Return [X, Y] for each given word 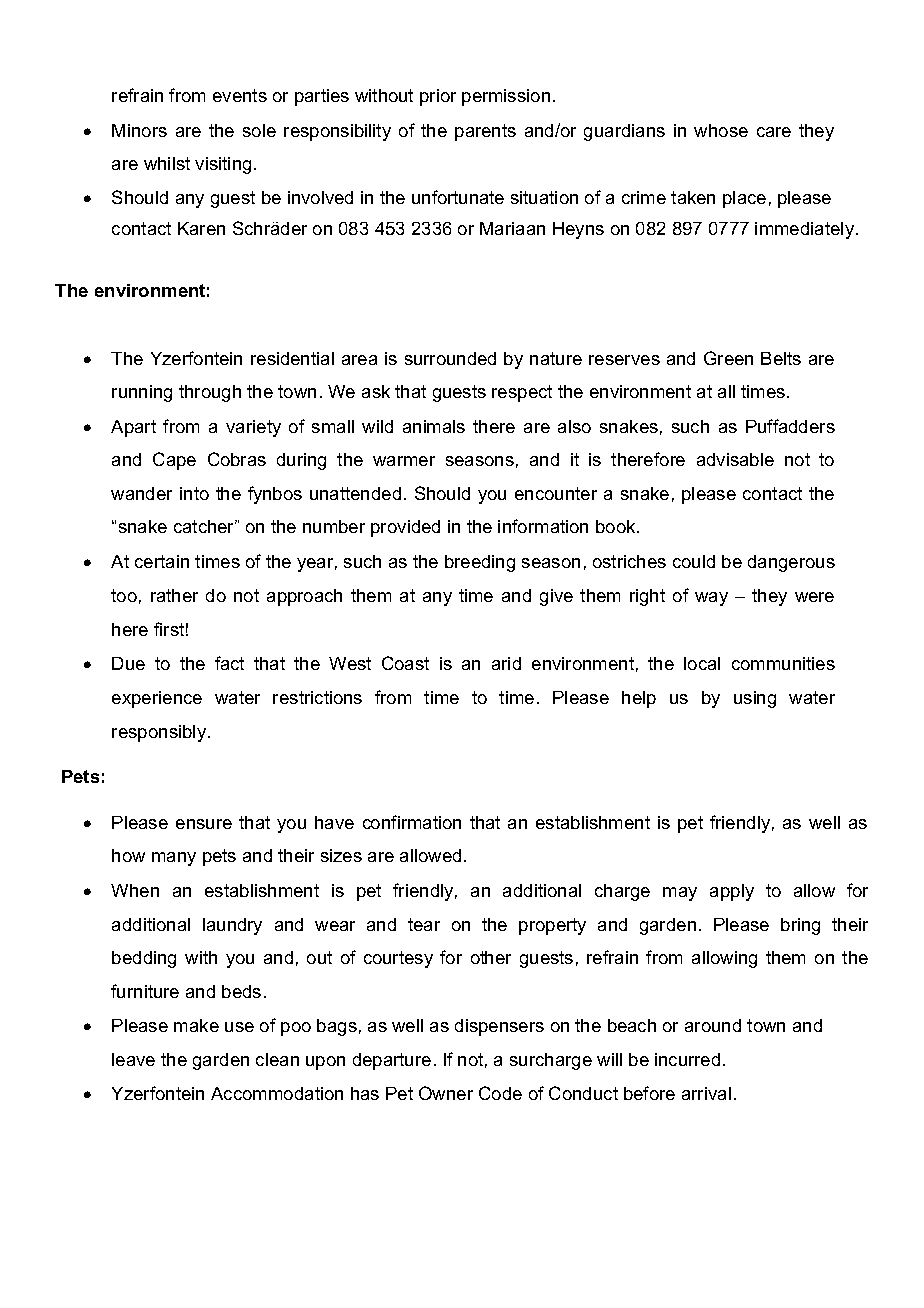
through [210, 393]
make [196, 1025]
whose [721, 130]
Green [728, 358]
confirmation [412, 822]
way [711, 599]
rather [174, 595]
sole [259, 130]
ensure [204, 824]
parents [485, 132]
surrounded [450, 358]
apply [732, 892]
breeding [480, 563]
